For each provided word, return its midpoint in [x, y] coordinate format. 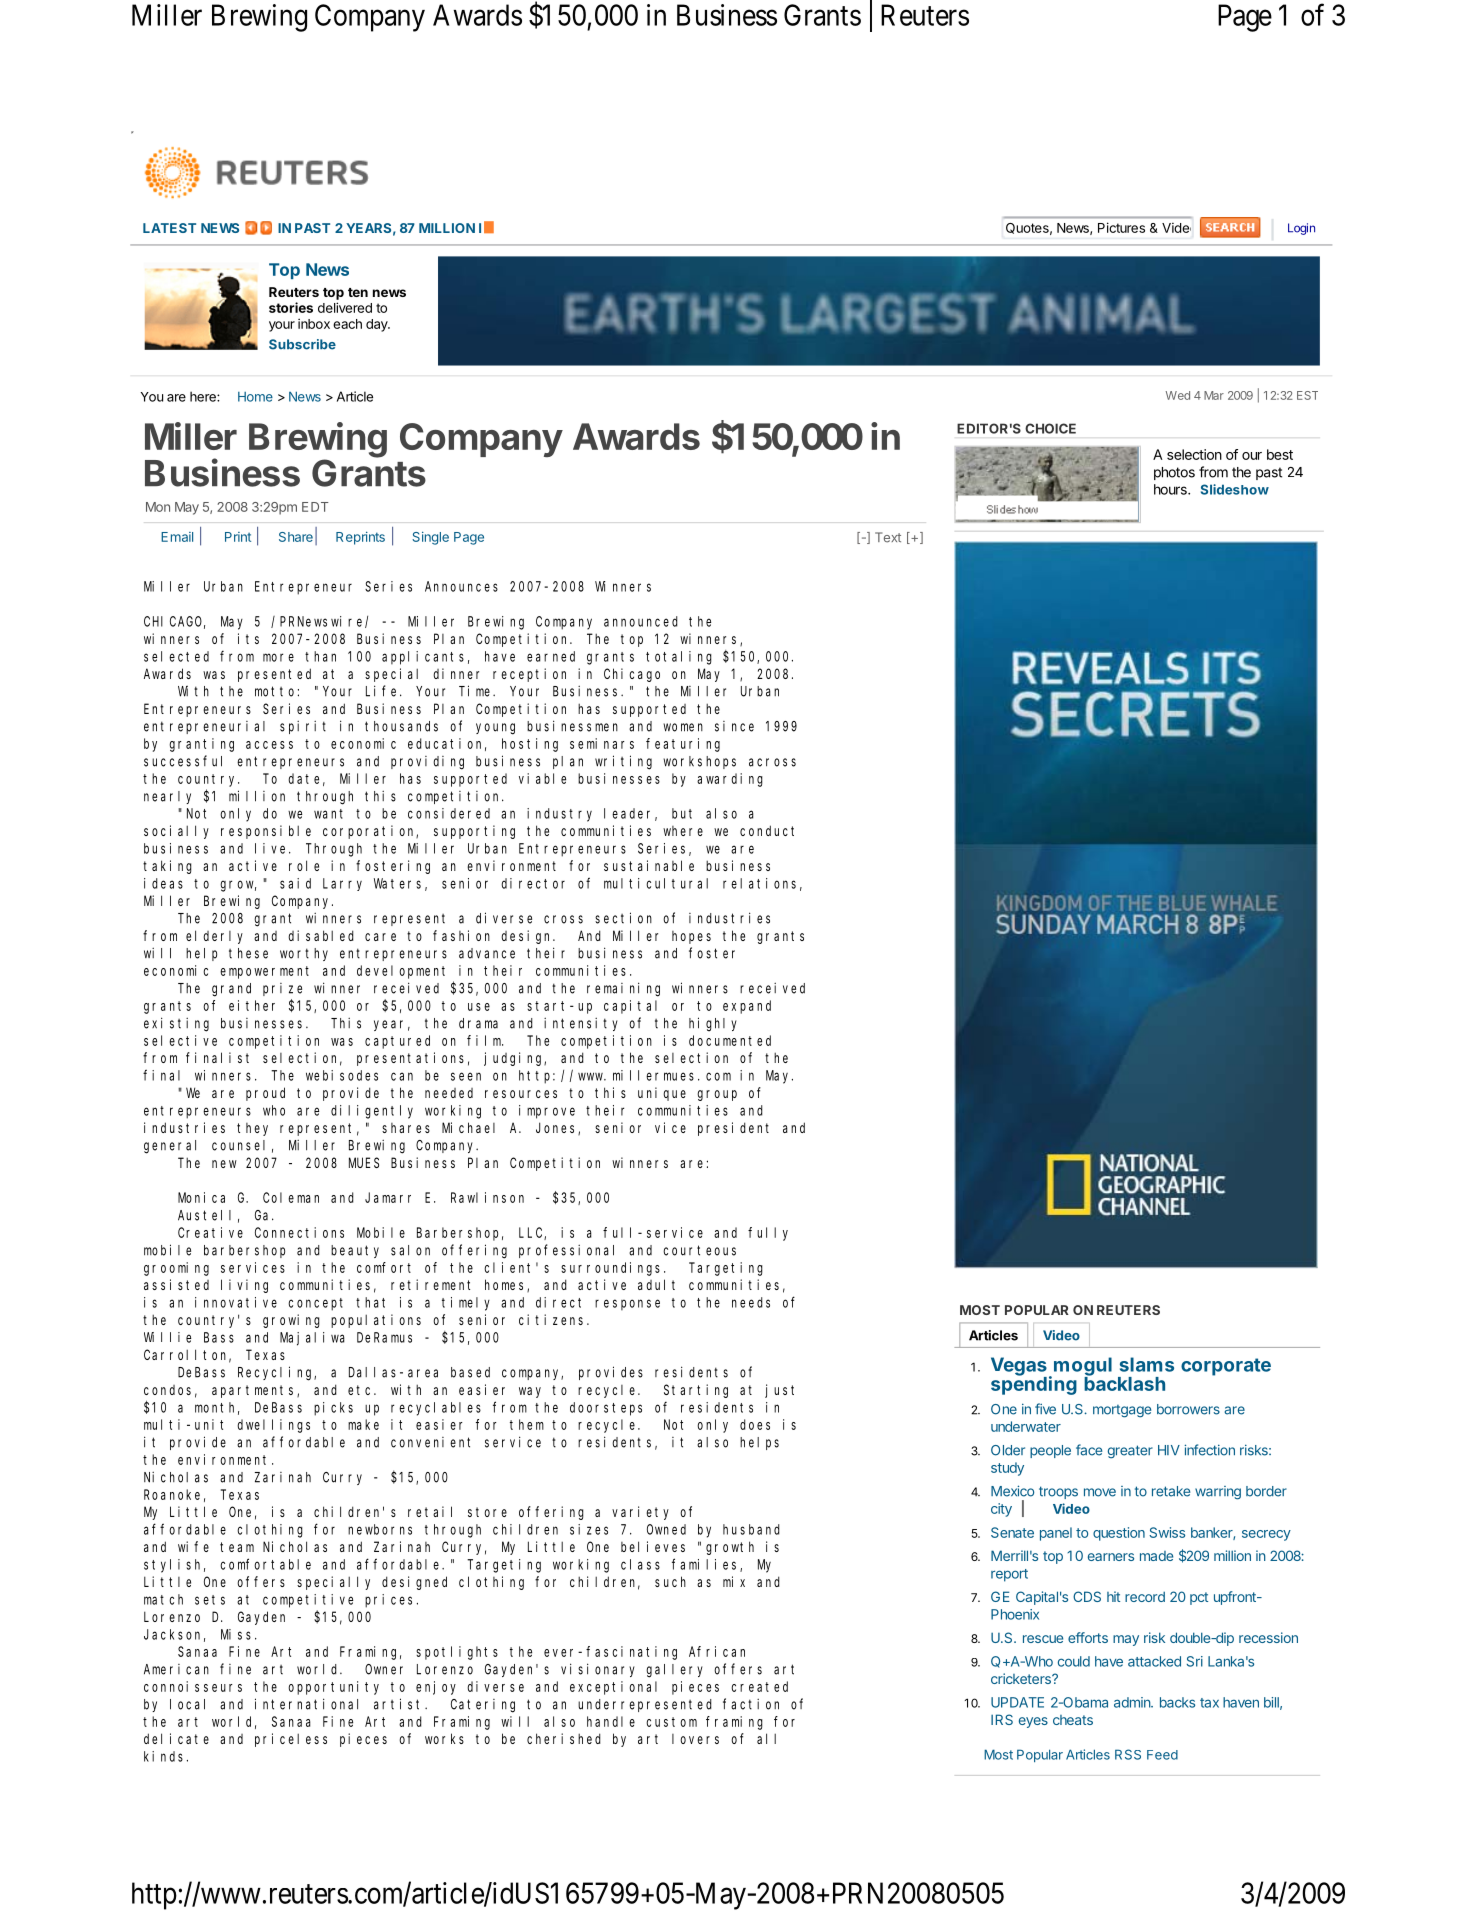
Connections [299, 1232]
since [734, 726]
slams [1147, 1364]
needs [751, 1302]
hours [1171, 489]
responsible [266, 832]
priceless [291, 1740]
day [378, 325]
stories [291, 307]
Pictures [1121, 227]
